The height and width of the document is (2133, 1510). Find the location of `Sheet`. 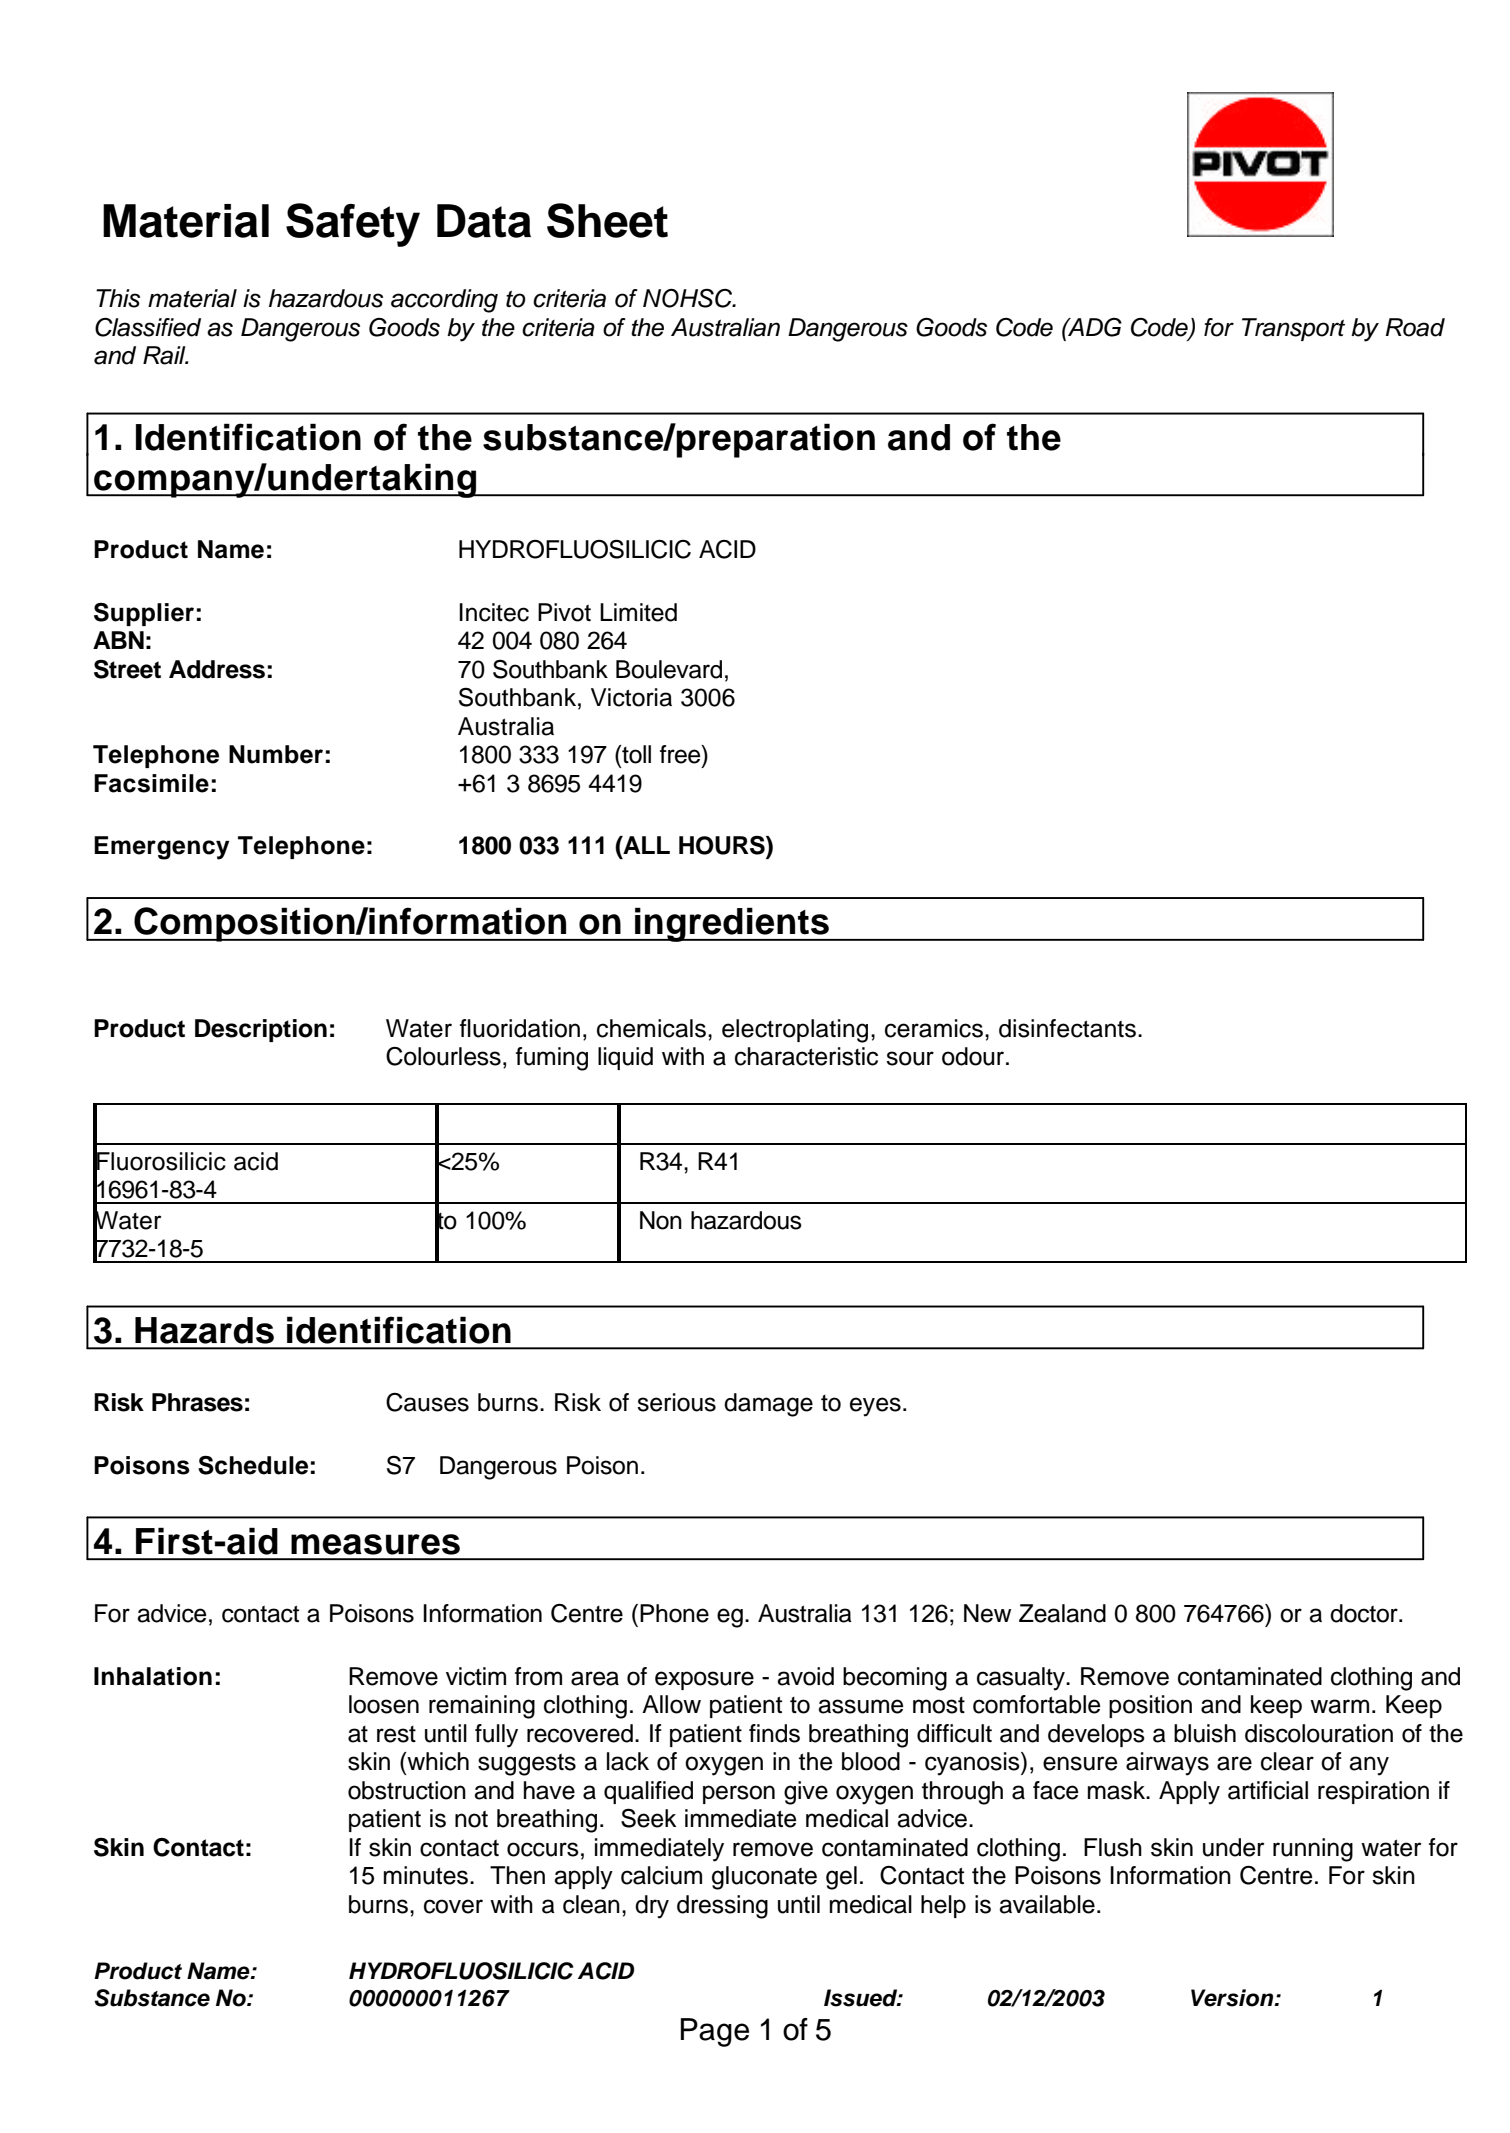

Sheet is located at coordinates (607, 220).
